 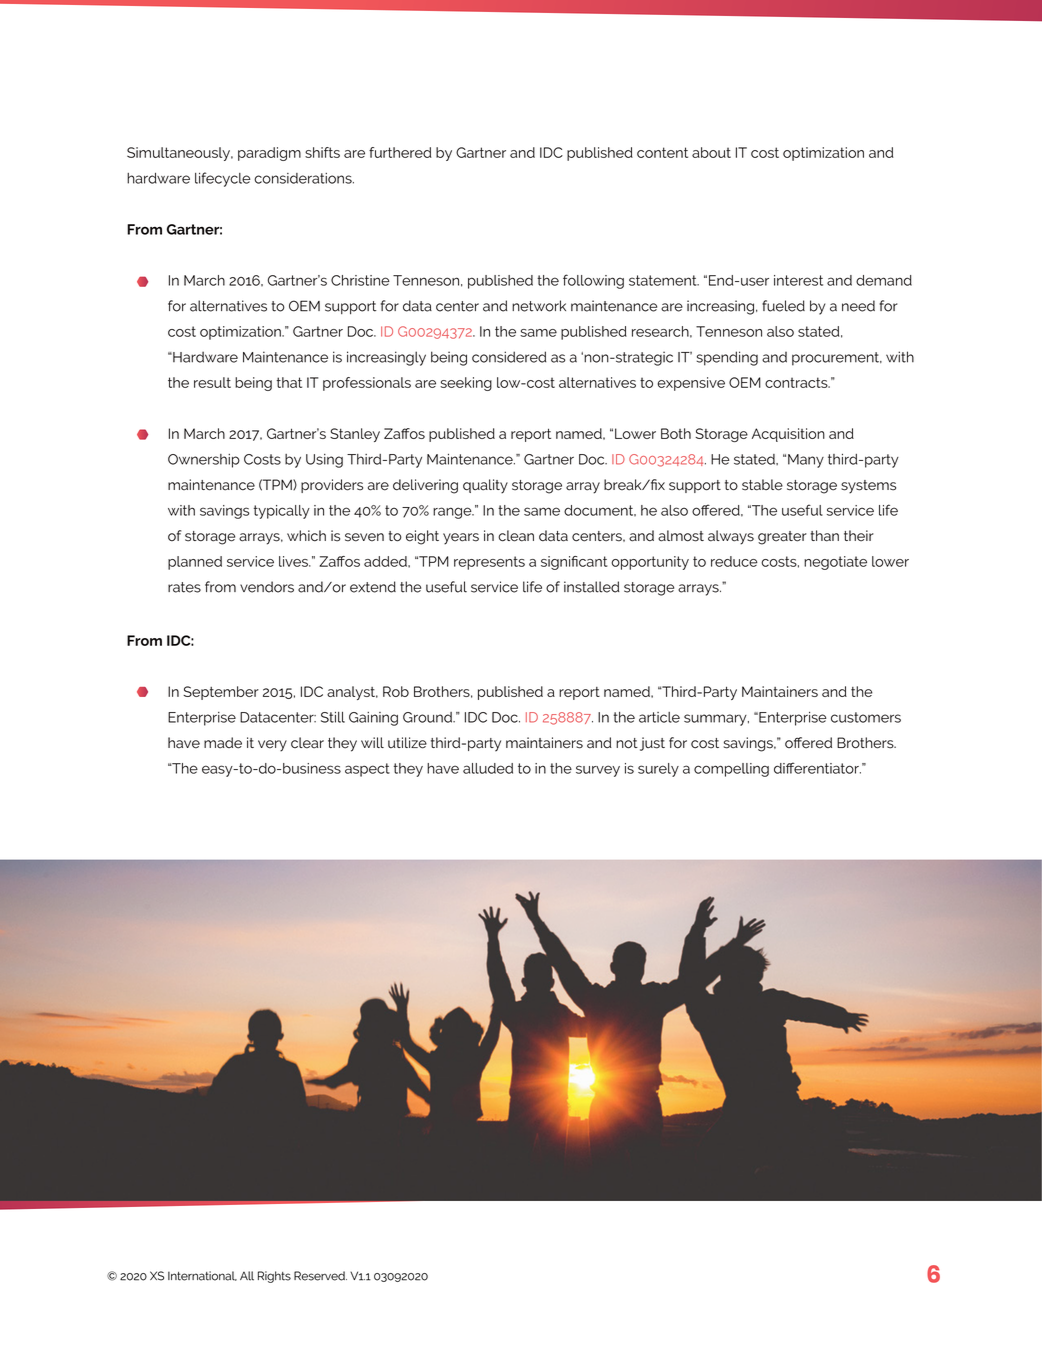 I want to click on alluded, so click(x=488, y=768).
